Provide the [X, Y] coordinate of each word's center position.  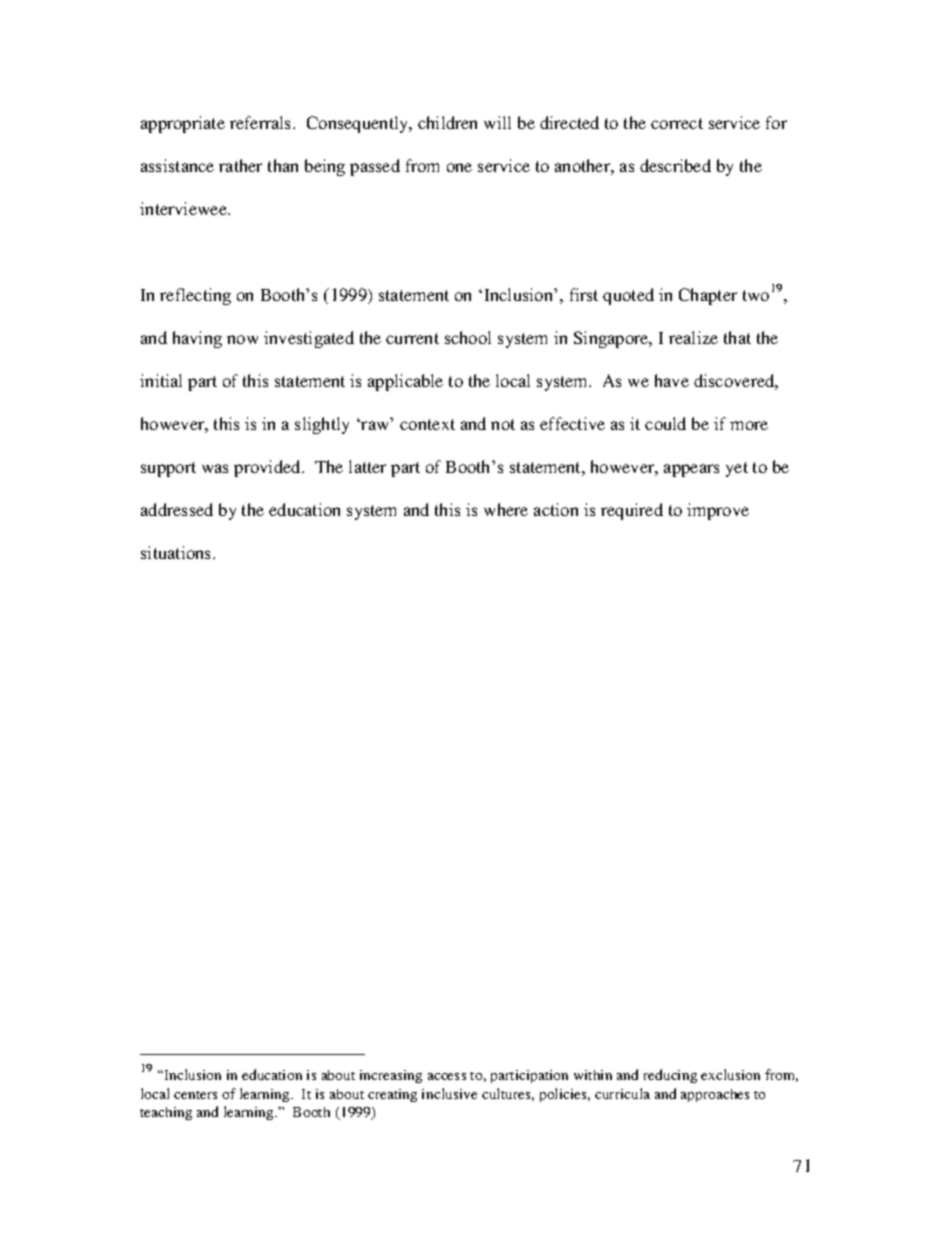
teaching [166, 1113]
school [468, 337]
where [506, 509]
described [675, 165]
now [242, 339]
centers [195, 1095]
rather [240, 165]
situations [175, 552]
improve [718, 511]
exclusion [730, 1074]
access [447, 1076]
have [672, 380]
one [459, 167]
